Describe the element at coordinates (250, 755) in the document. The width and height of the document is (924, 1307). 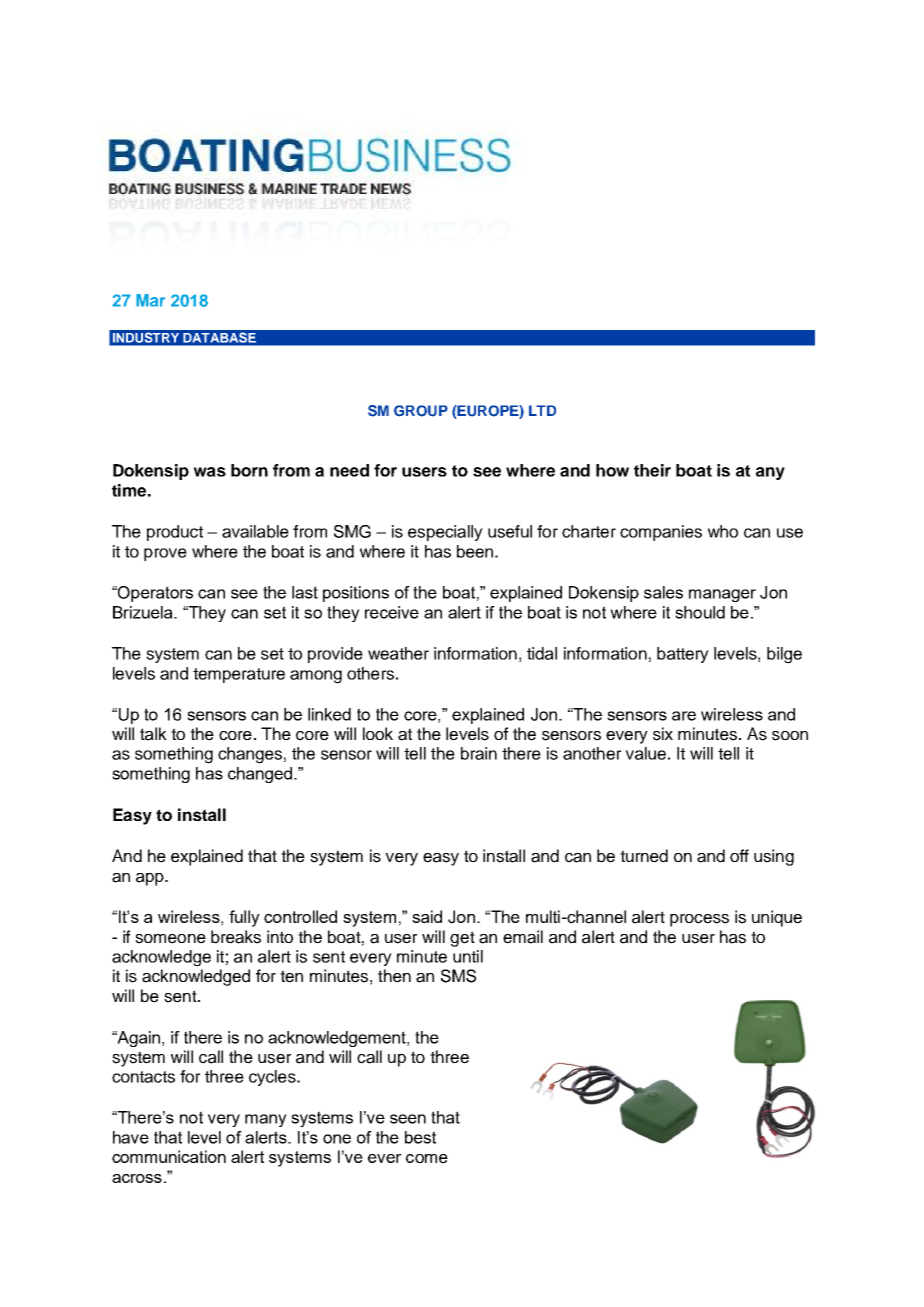
I see `changes` at that location.
